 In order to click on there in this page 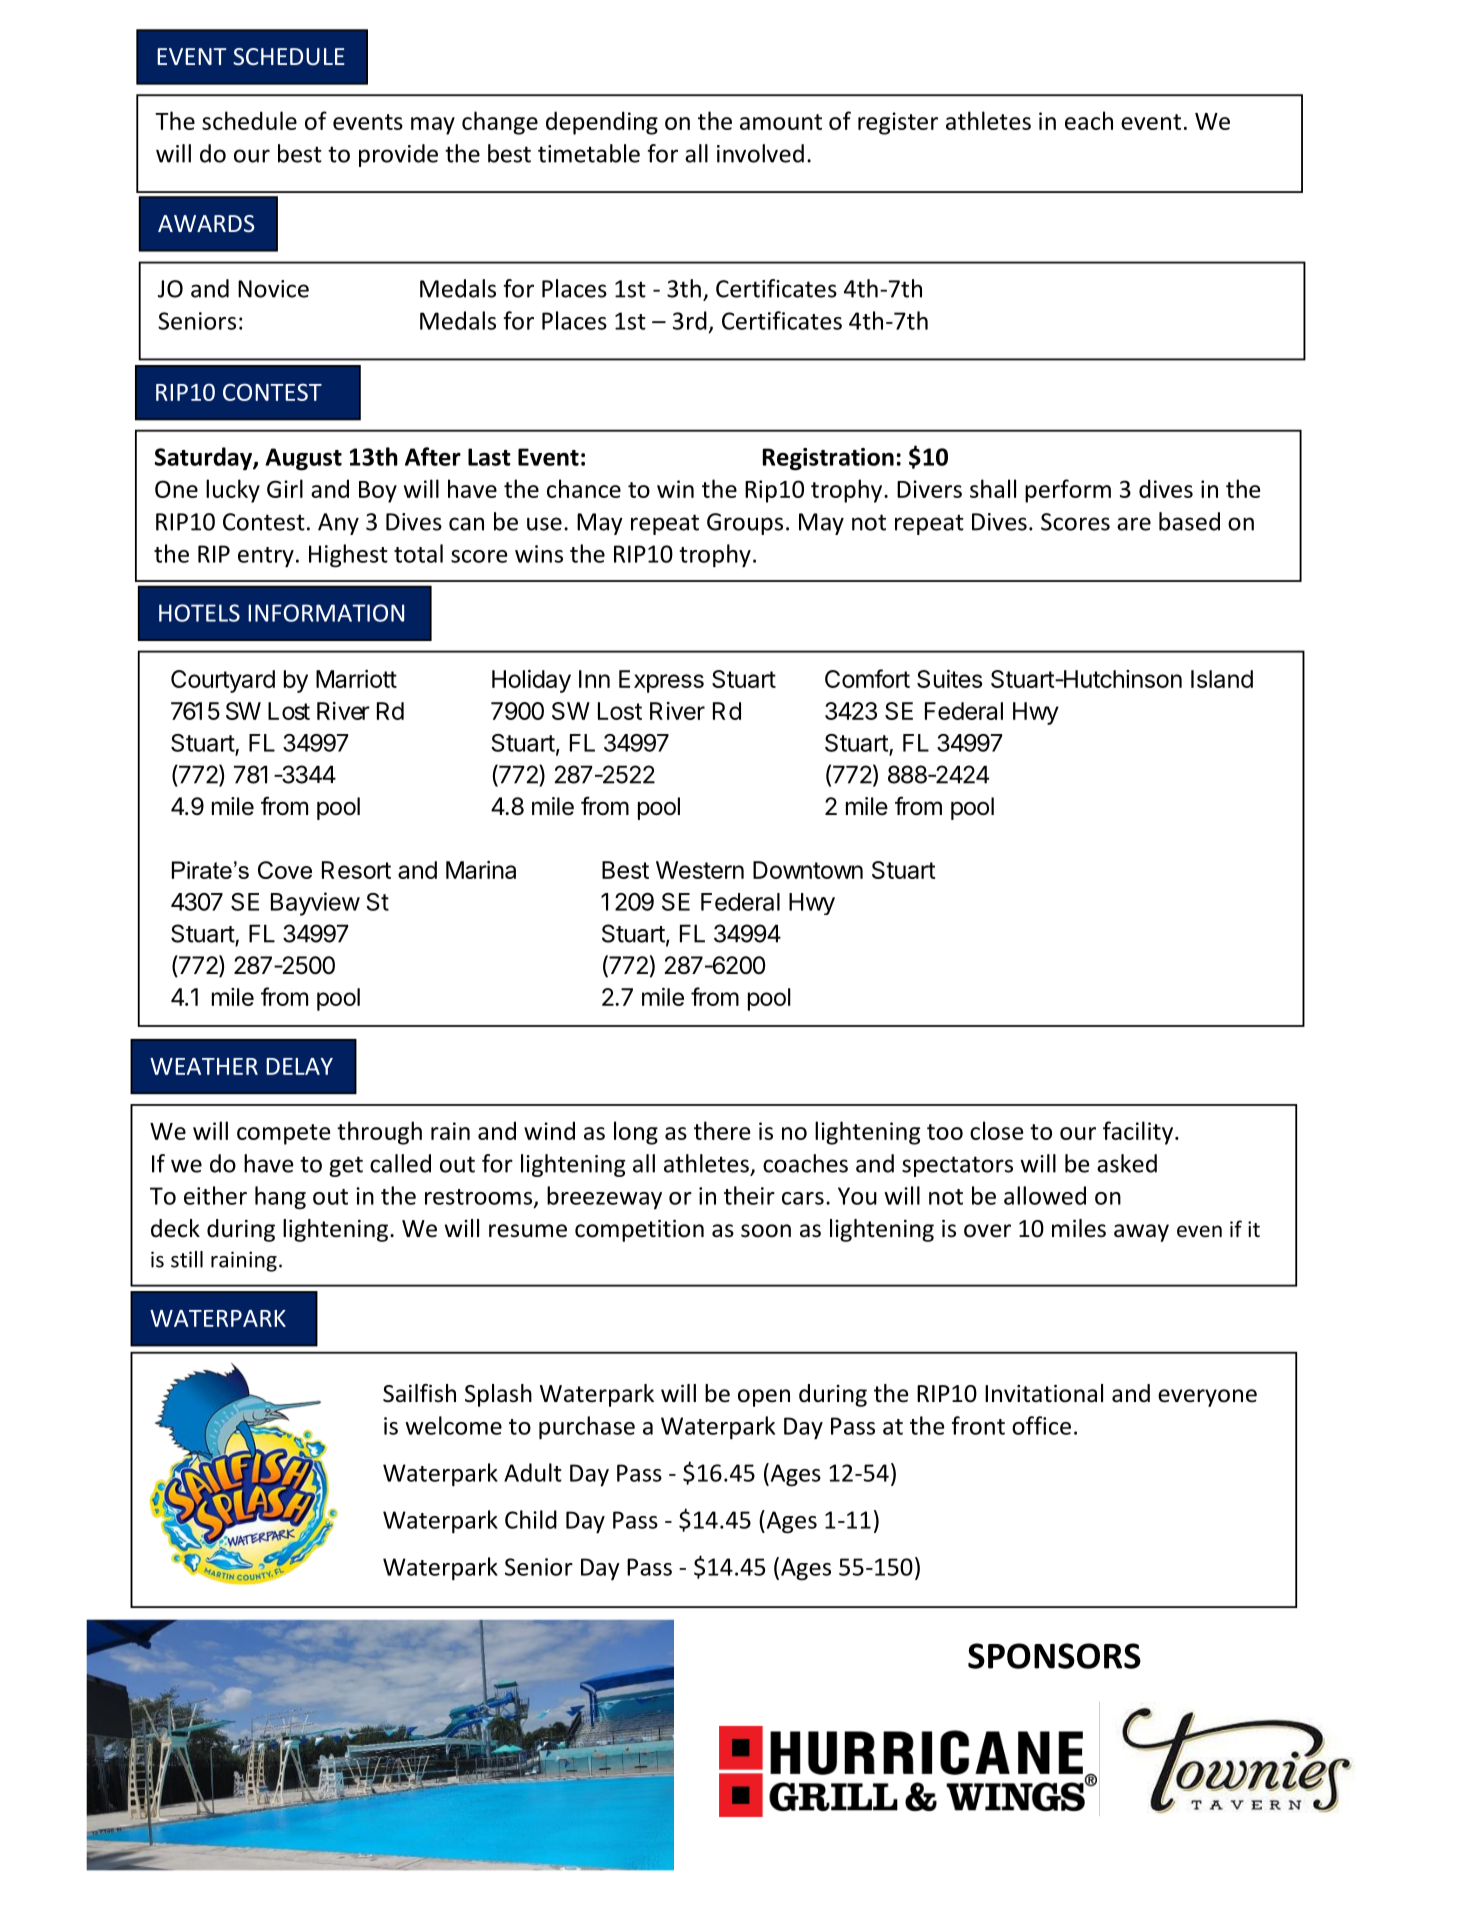, I will do `click(722, 1130)`.
